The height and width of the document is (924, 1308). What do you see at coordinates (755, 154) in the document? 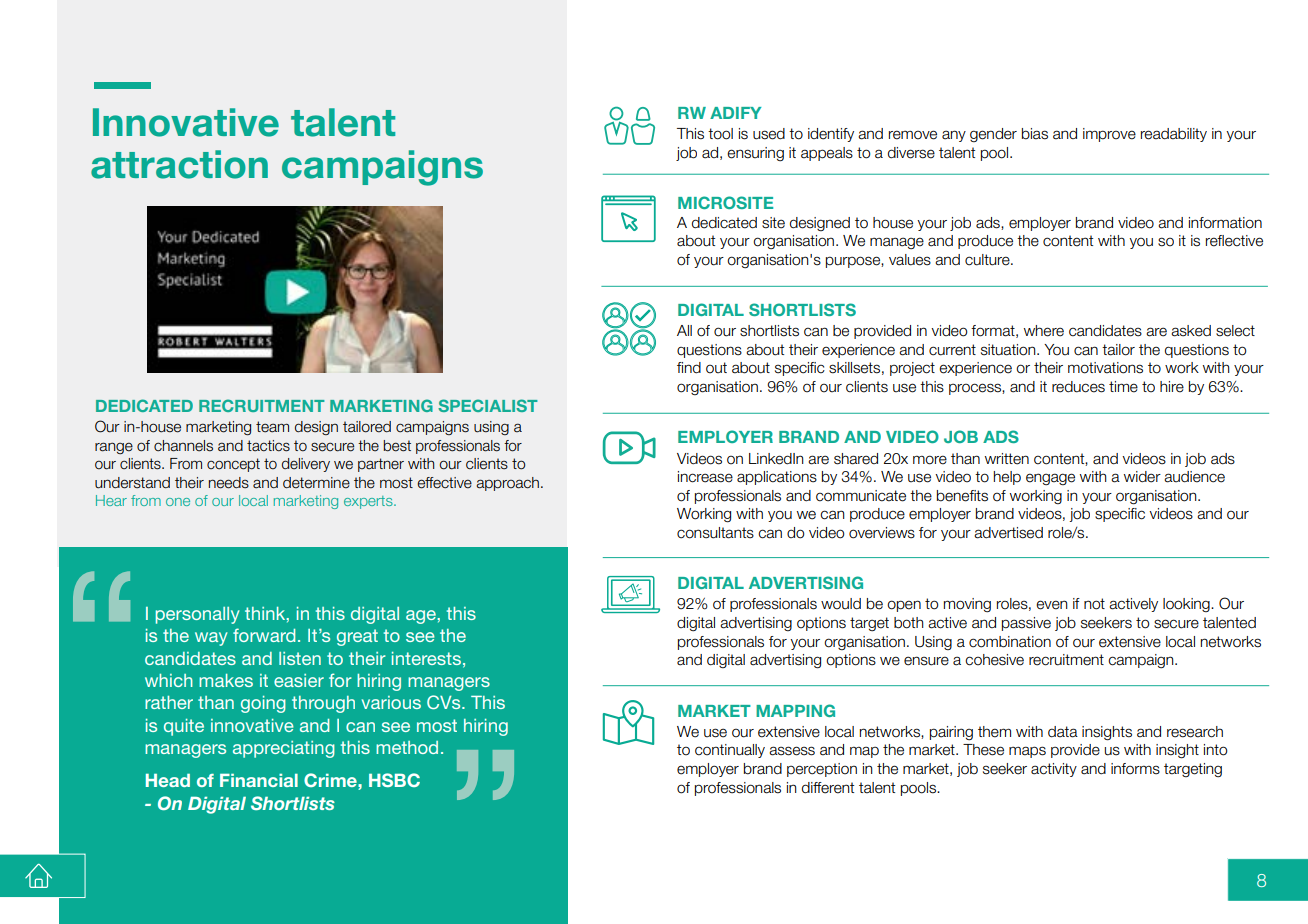
I see `ensuring` at bounding box center [755, 154].
